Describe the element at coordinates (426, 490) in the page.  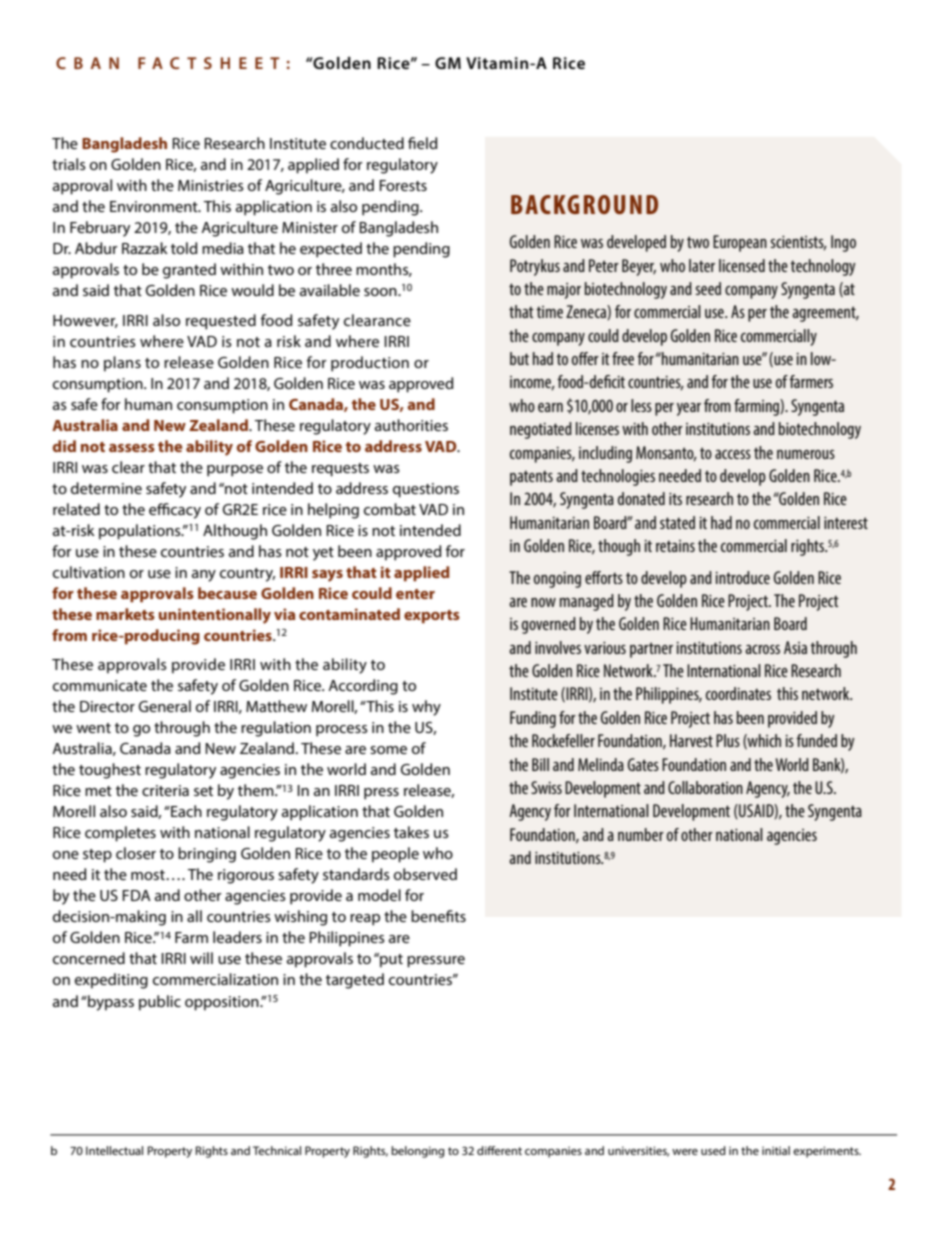
I see `questions` at that location.
